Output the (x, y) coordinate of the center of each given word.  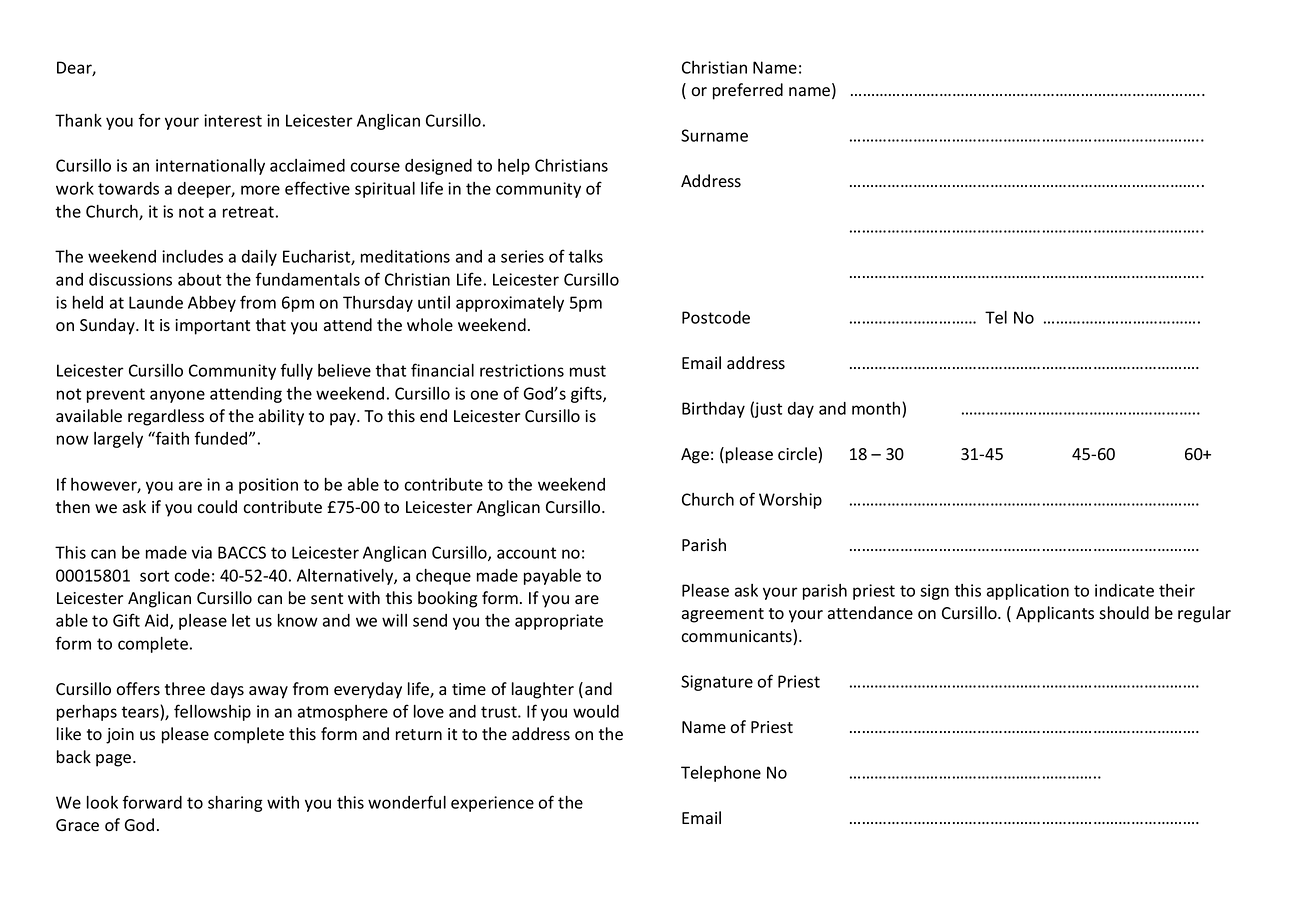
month (877, 408)
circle (798, 455)
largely (118, 440)
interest (233, 120)
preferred (748, 91)
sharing (235, 804)
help (514, 167)
